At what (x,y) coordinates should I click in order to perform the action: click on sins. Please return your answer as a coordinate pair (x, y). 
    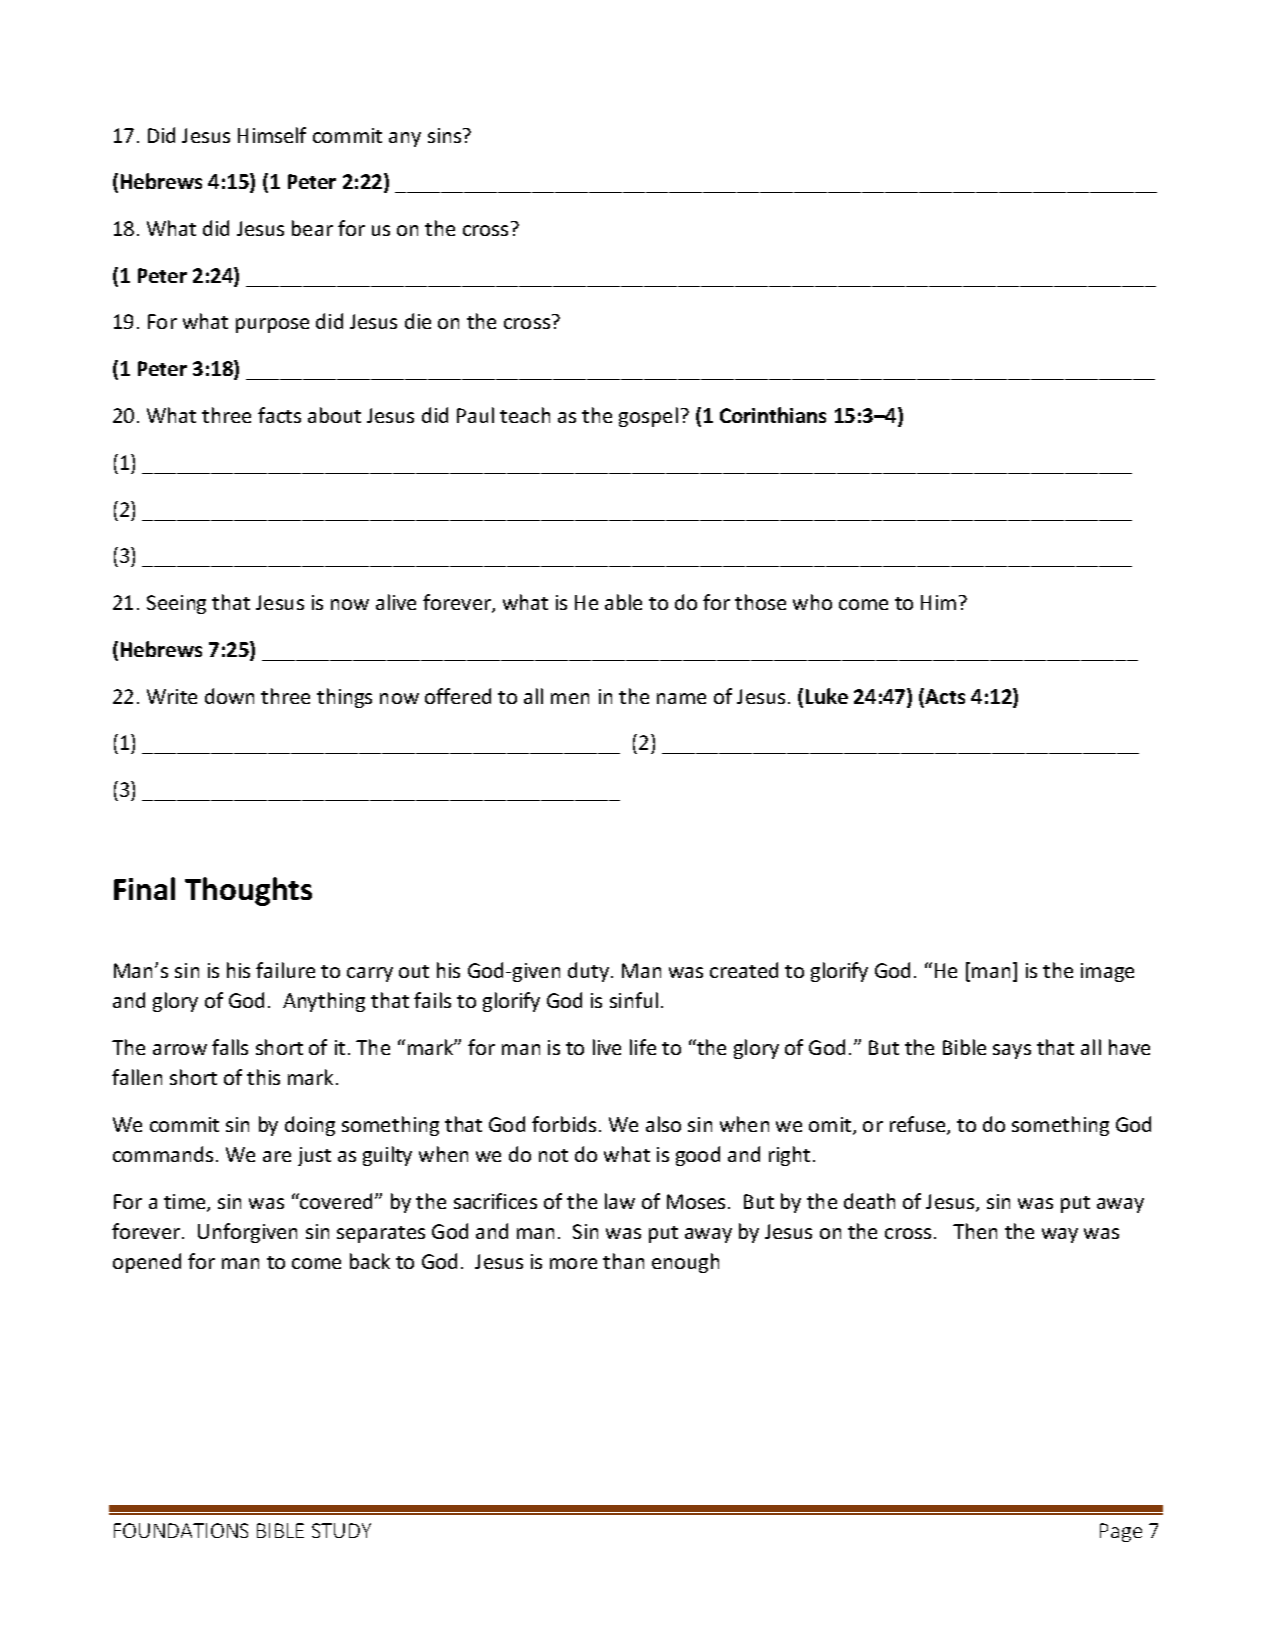
    Looking at the image, I should click on (446, 135).
